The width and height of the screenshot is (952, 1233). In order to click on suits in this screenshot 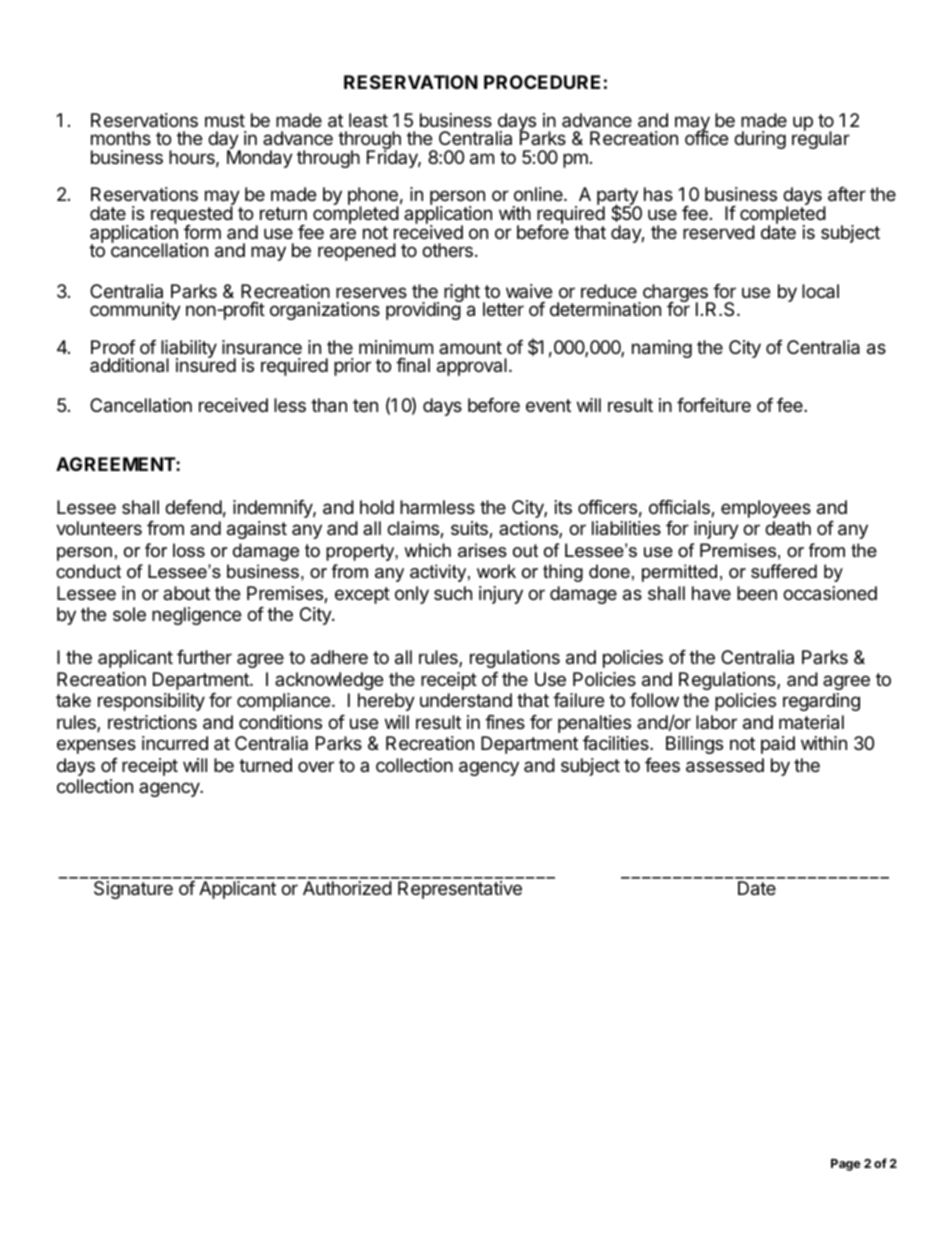, I will do `click(470, 529)`.
